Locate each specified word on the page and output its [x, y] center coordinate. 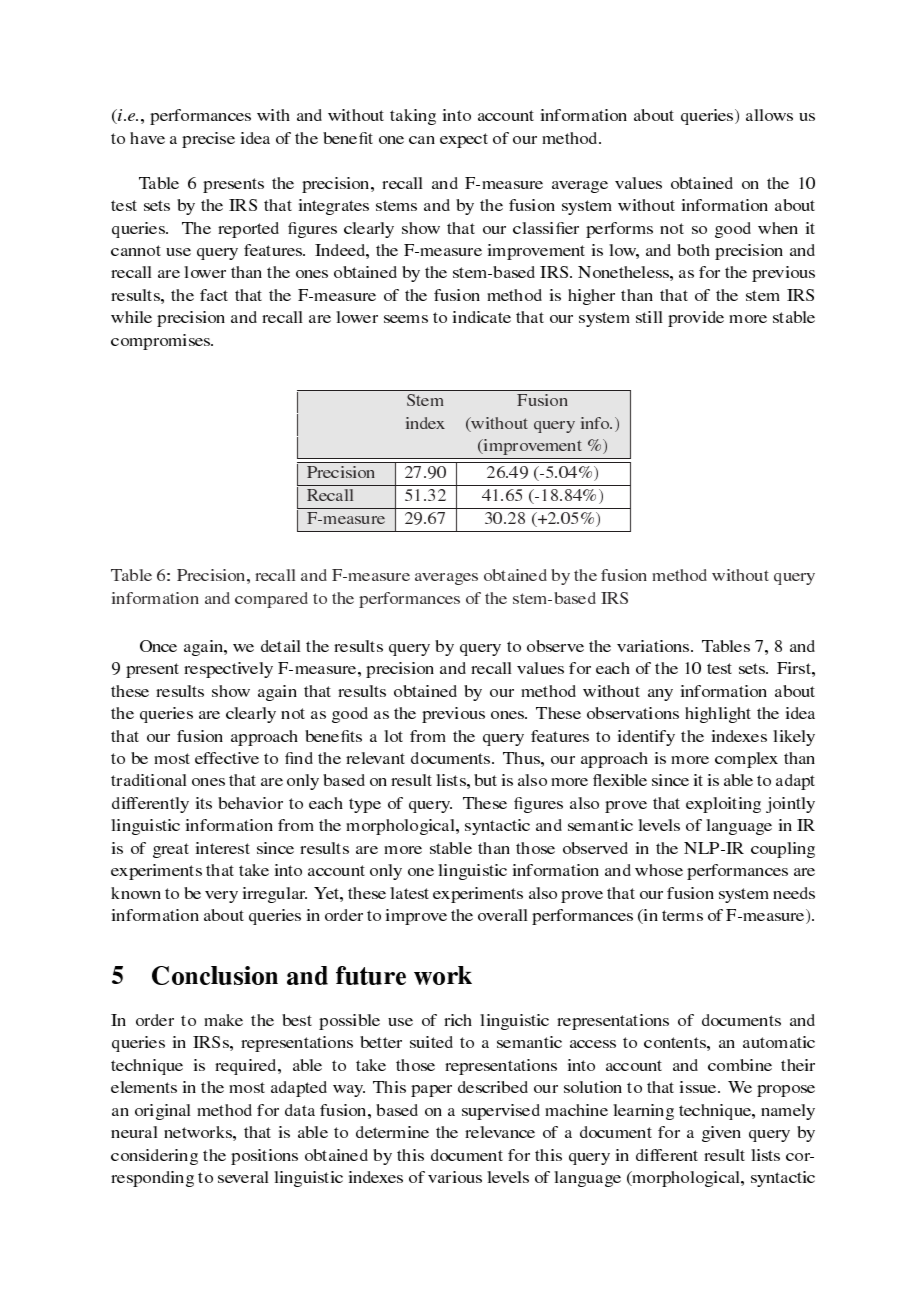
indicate [482, 317]
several [243, 1177]
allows [769, 115]
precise [208, 140]
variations [654, 646]
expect [464, 140]
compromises [162, 342]
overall [503, 915]
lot [393, 736]
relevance [500, 1132]
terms [682, 915]
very [221, 897]
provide [696, 319]
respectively [228, 670]
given [721, 1134]
